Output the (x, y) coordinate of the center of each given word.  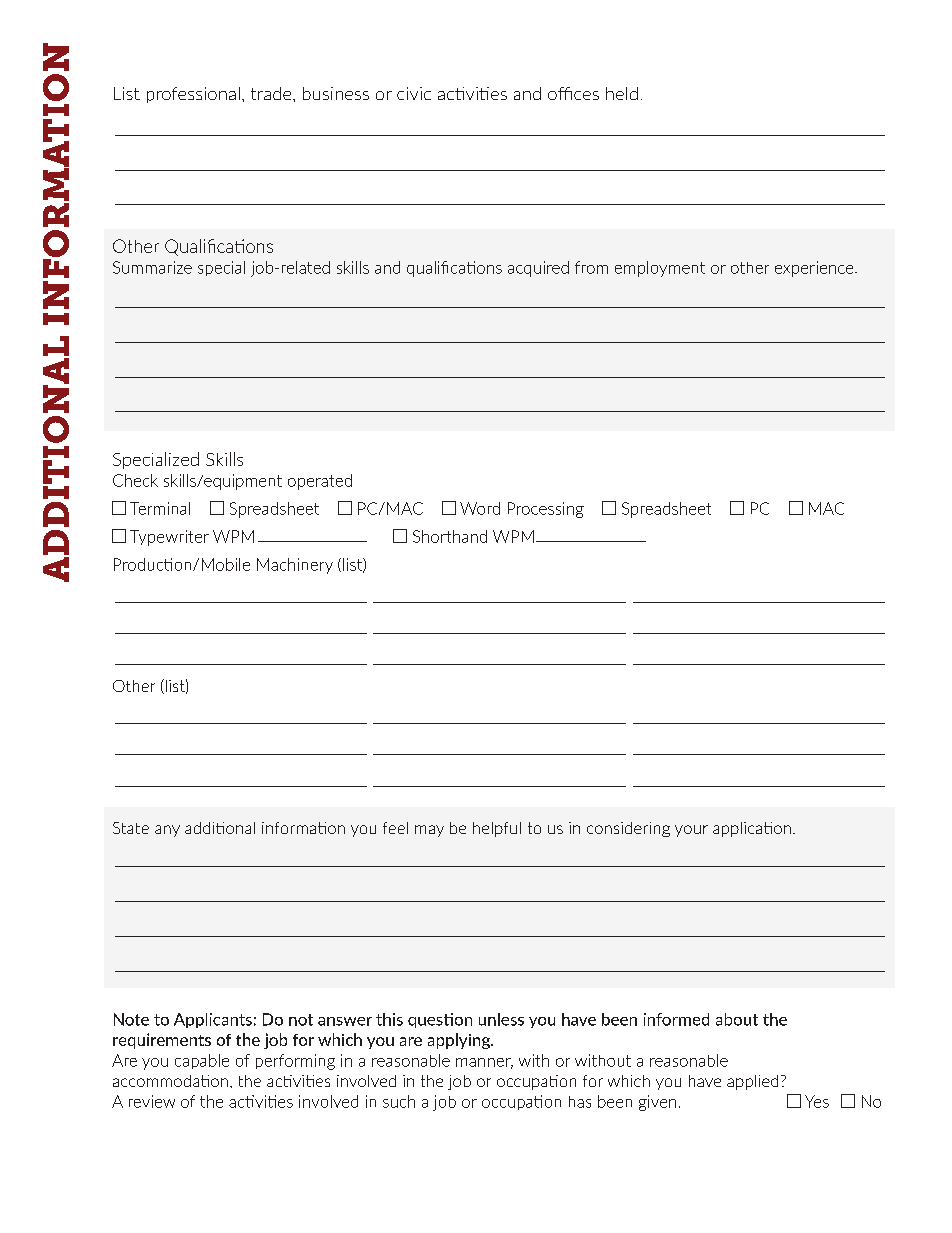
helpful (497, 829)
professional (193, 95)
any (167, 831)
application (752, 829)
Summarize (152, 267)
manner (484, 1063)
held (622, 93)
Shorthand (450, 536)
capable (202, 1061)
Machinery (295, 566)
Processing (546, 510)
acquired (538, 269)
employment (660, 269)
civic (414, 93)
